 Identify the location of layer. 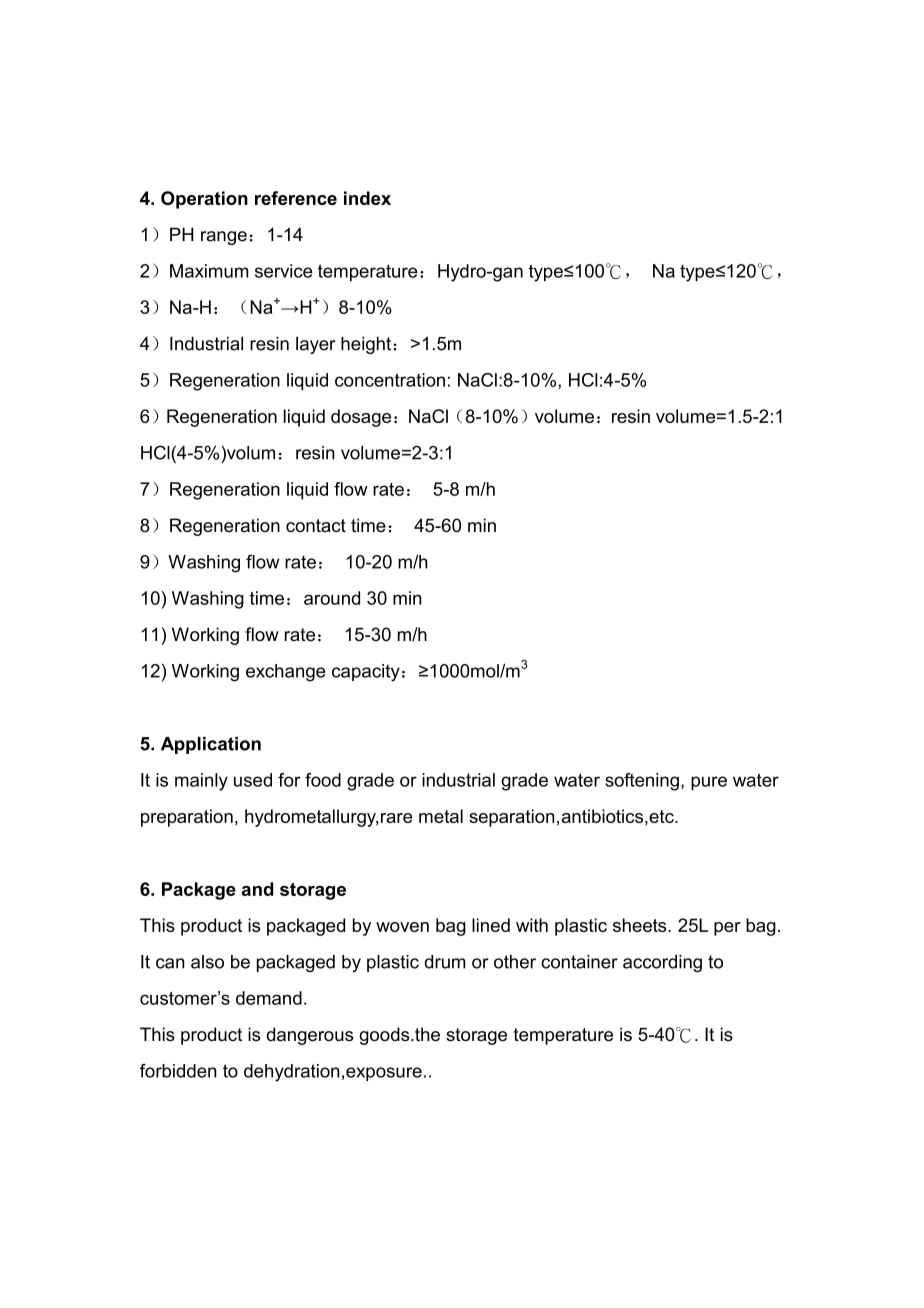
(315, 345).
